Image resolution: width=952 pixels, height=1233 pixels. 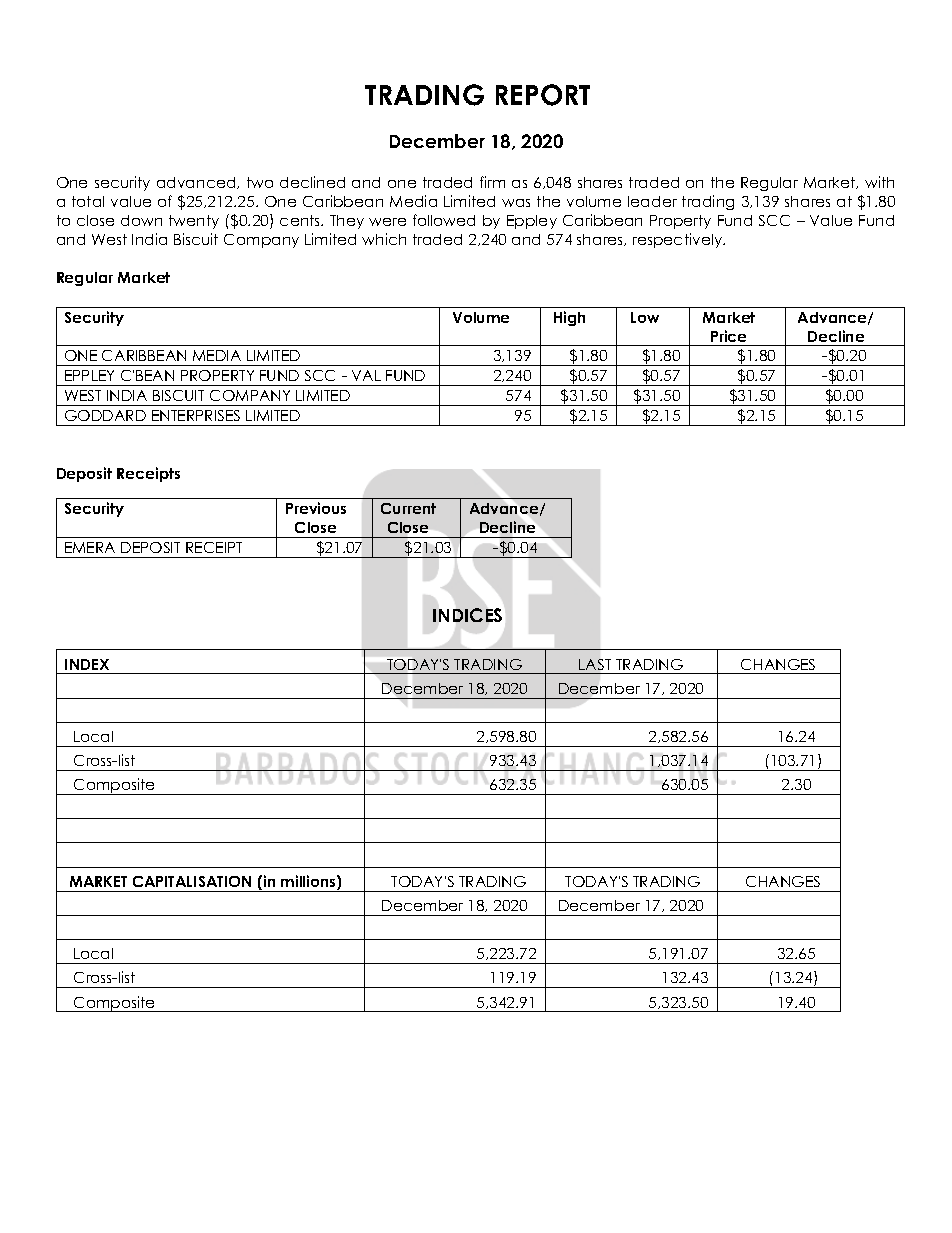 I want to click on INDICES, so click(x=467, y=615).
